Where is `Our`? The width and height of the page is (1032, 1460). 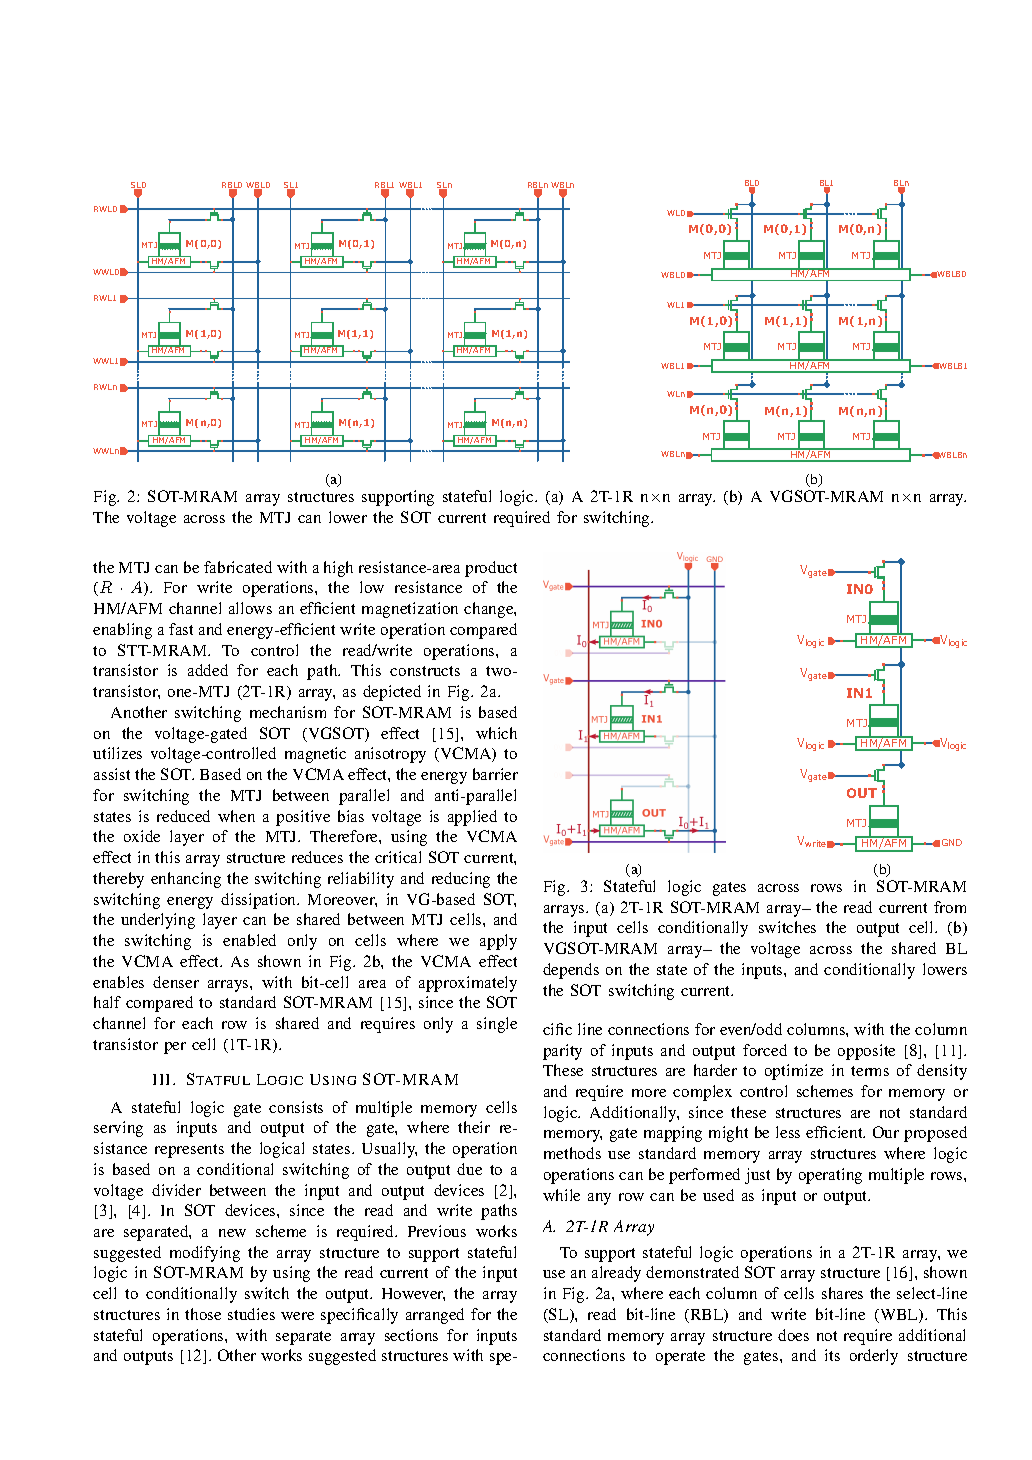
Our is located at coordinates (886, 1132).
